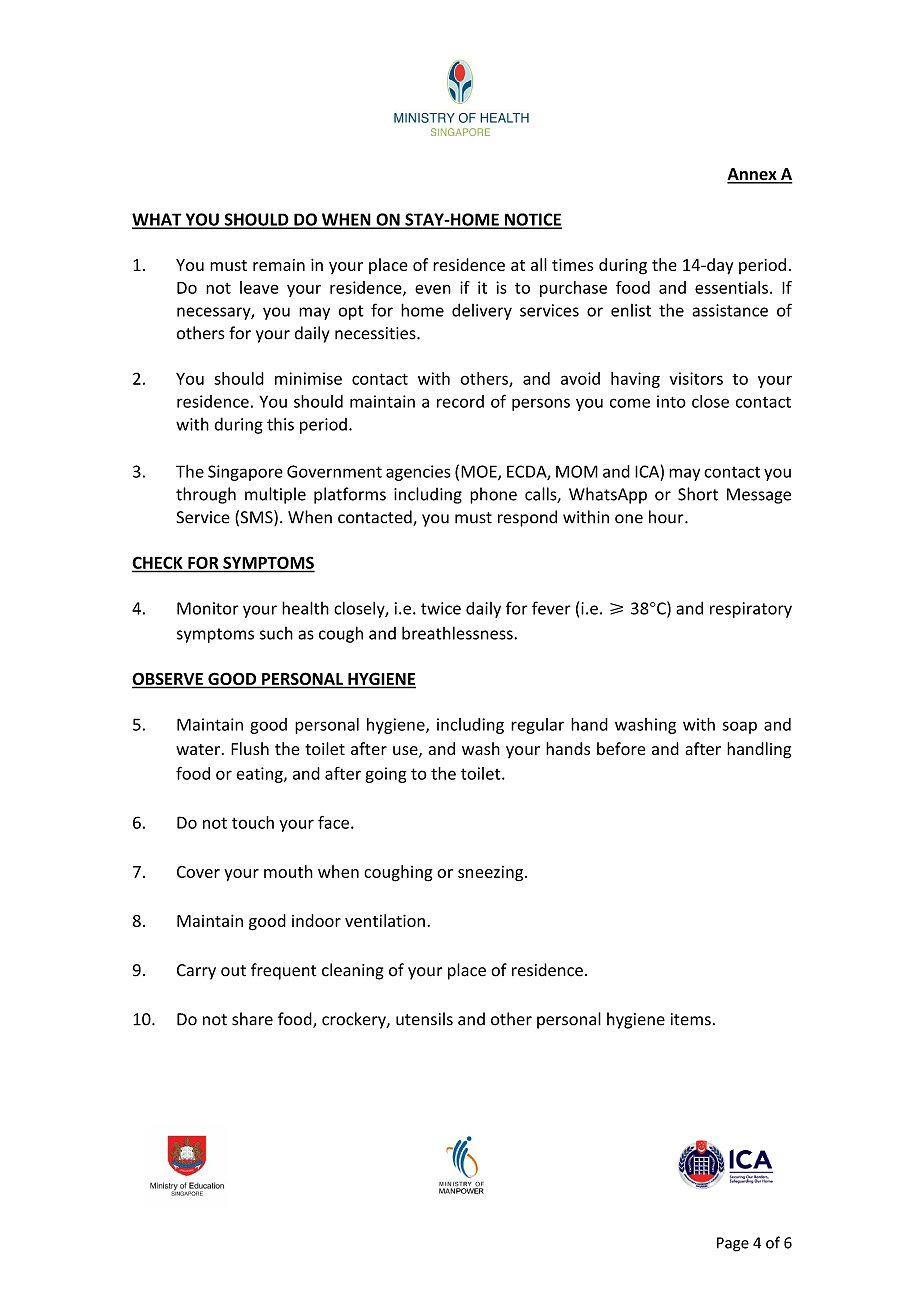  What do you see at coordinates (739, 727) in the screenshot?
I see `soap` at bounding box center [739, 727].
